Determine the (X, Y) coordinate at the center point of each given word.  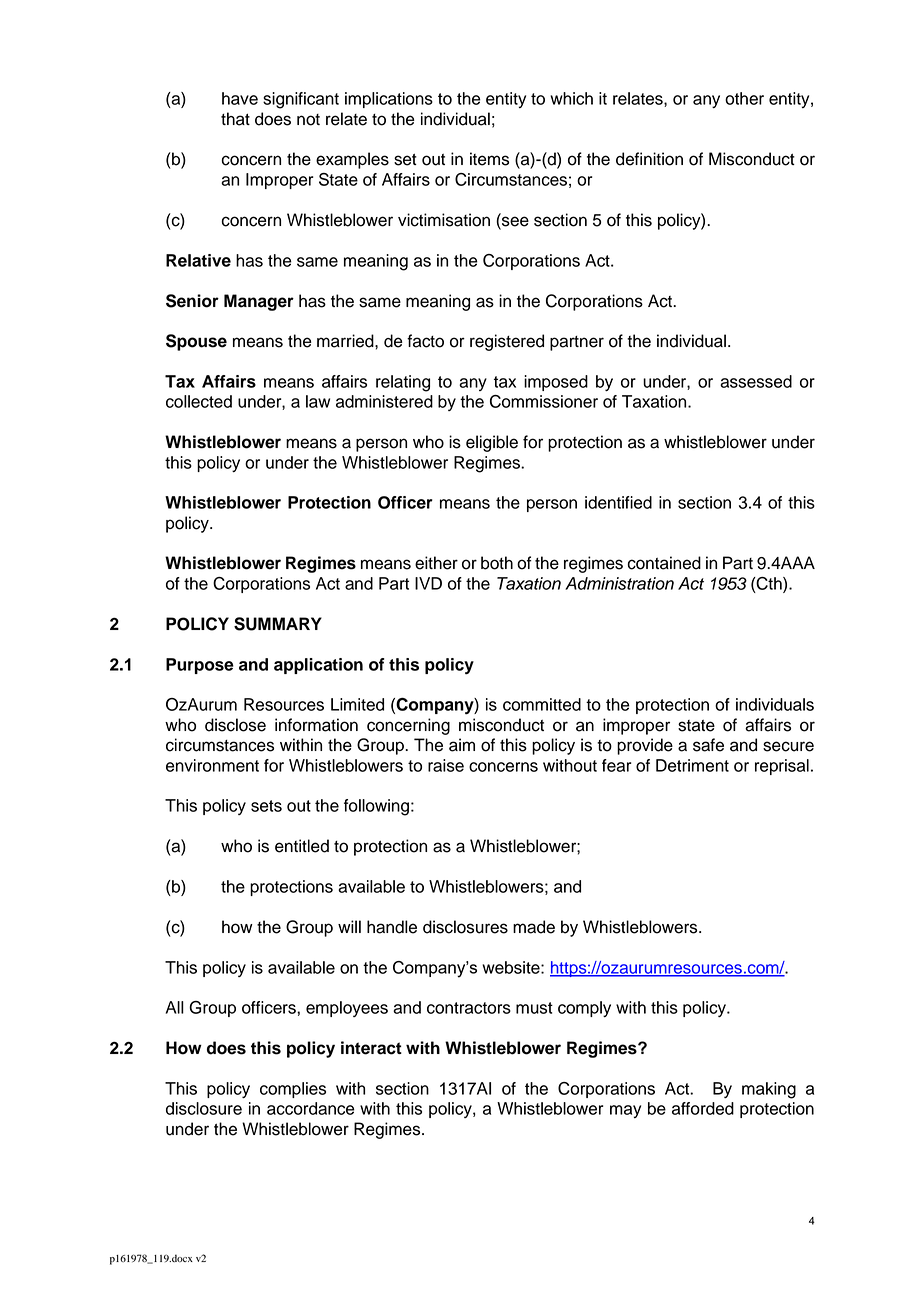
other (744, 98)
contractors (469, 1008)
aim (462, 745)
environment (212, 765)
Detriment (692, 765)
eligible (492, 443)
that (235, 119)
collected (199, 401)
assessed (756, 381)
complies (293, 1090)
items (489, 159)
